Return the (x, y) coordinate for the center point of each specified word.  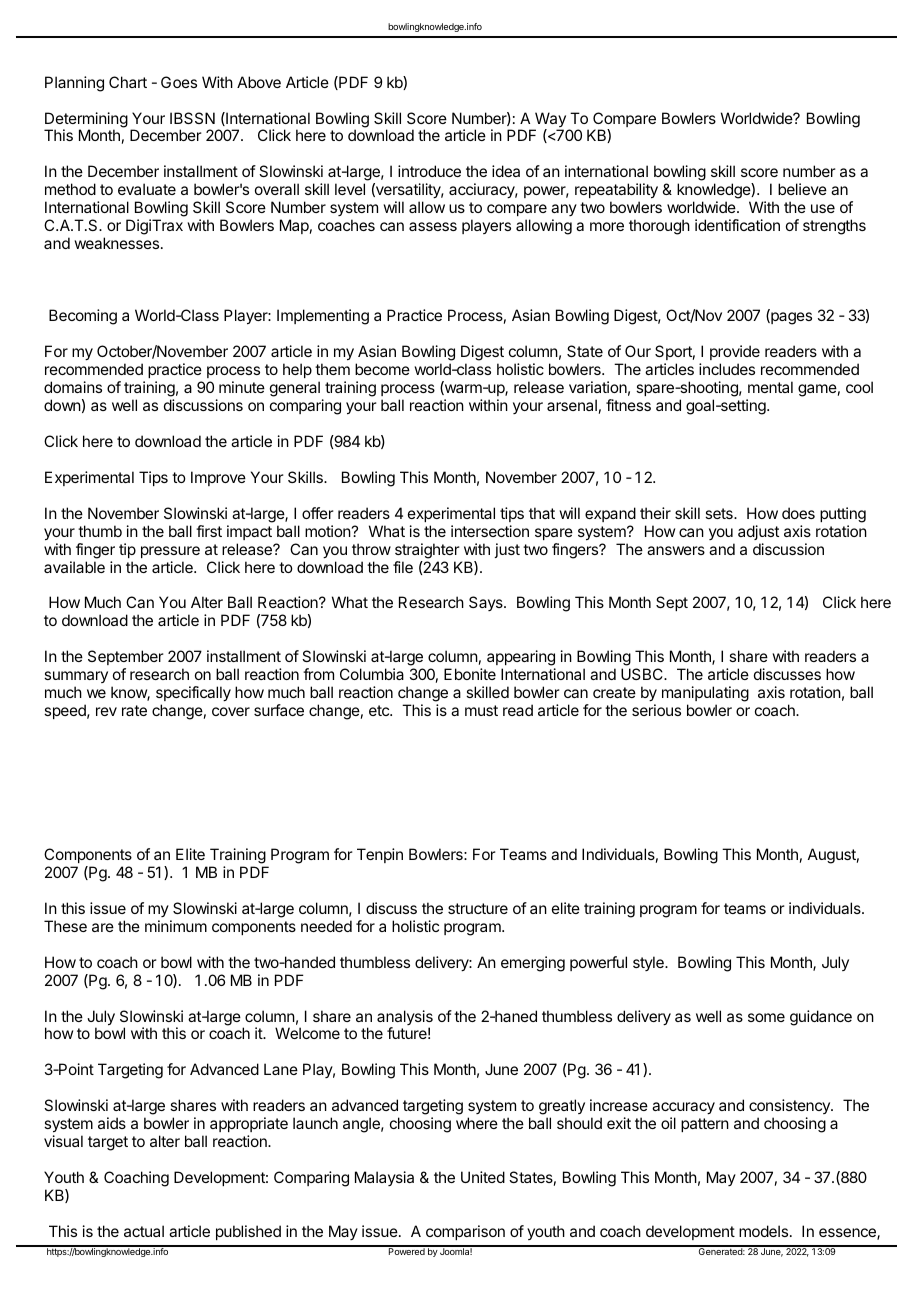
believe (802, 189)
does (798, 513)
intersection (490, 531)
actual (144, 1231)
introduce (429, 171)
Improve (218, 478)
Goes (179, 82)
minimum (176, 926)
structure (478, 908)
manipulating (705, 695)
